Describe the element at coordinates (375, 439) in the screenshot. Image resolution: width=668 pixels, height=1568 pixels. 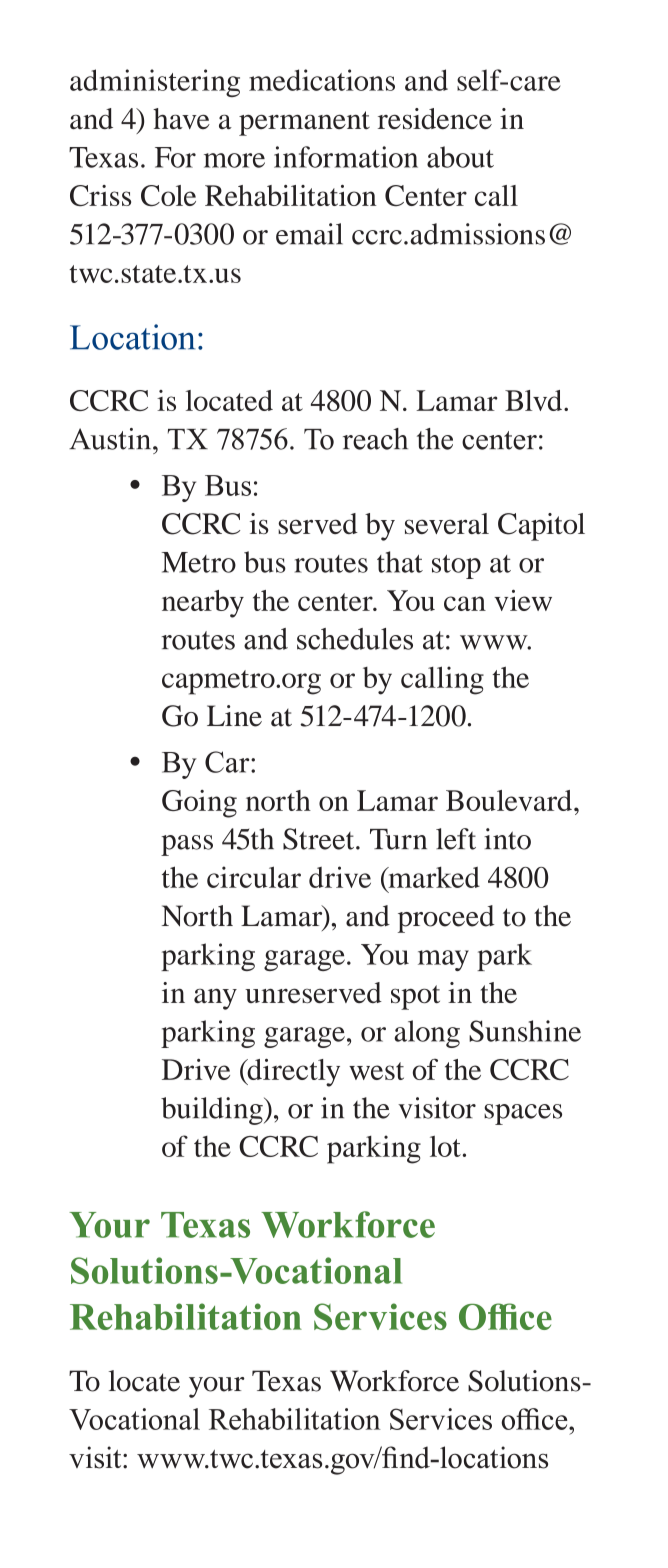
I see `reach` at that location.
